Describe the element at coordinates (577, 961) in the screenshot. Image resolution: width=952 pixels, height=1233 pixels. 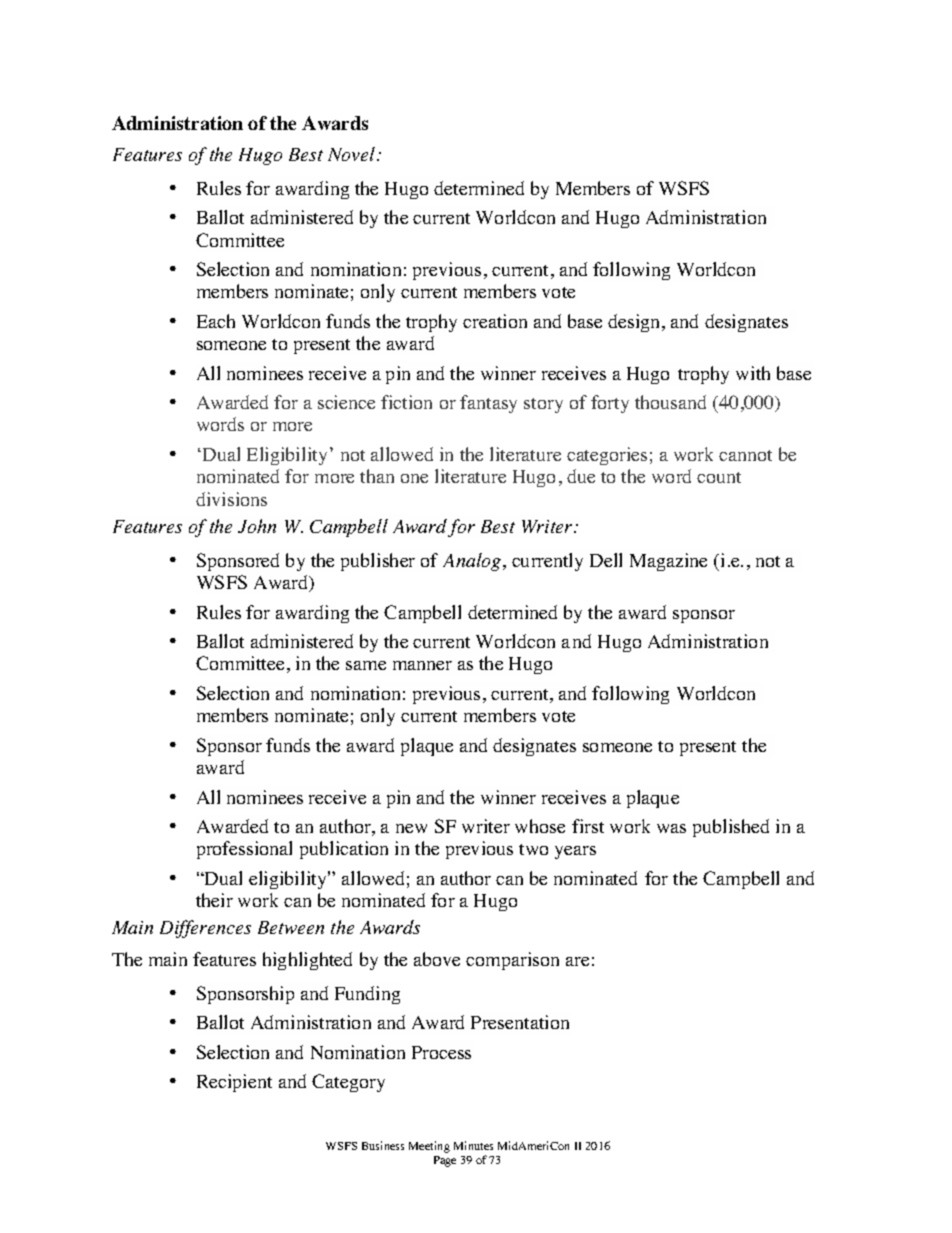
I see `are` at that location.
